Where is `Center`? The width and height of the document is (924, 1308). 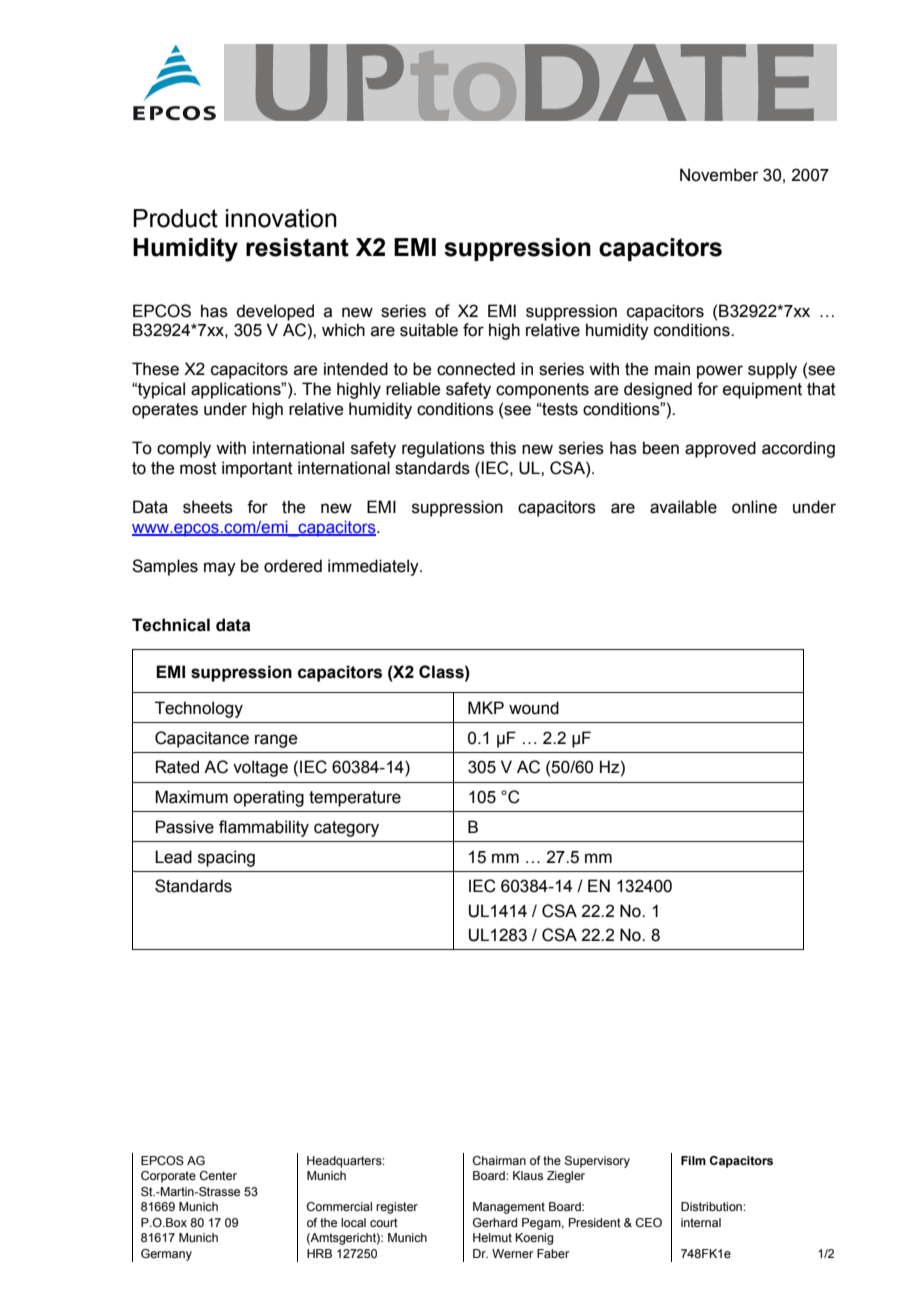
Center is located at coordinates (218, 1175).
